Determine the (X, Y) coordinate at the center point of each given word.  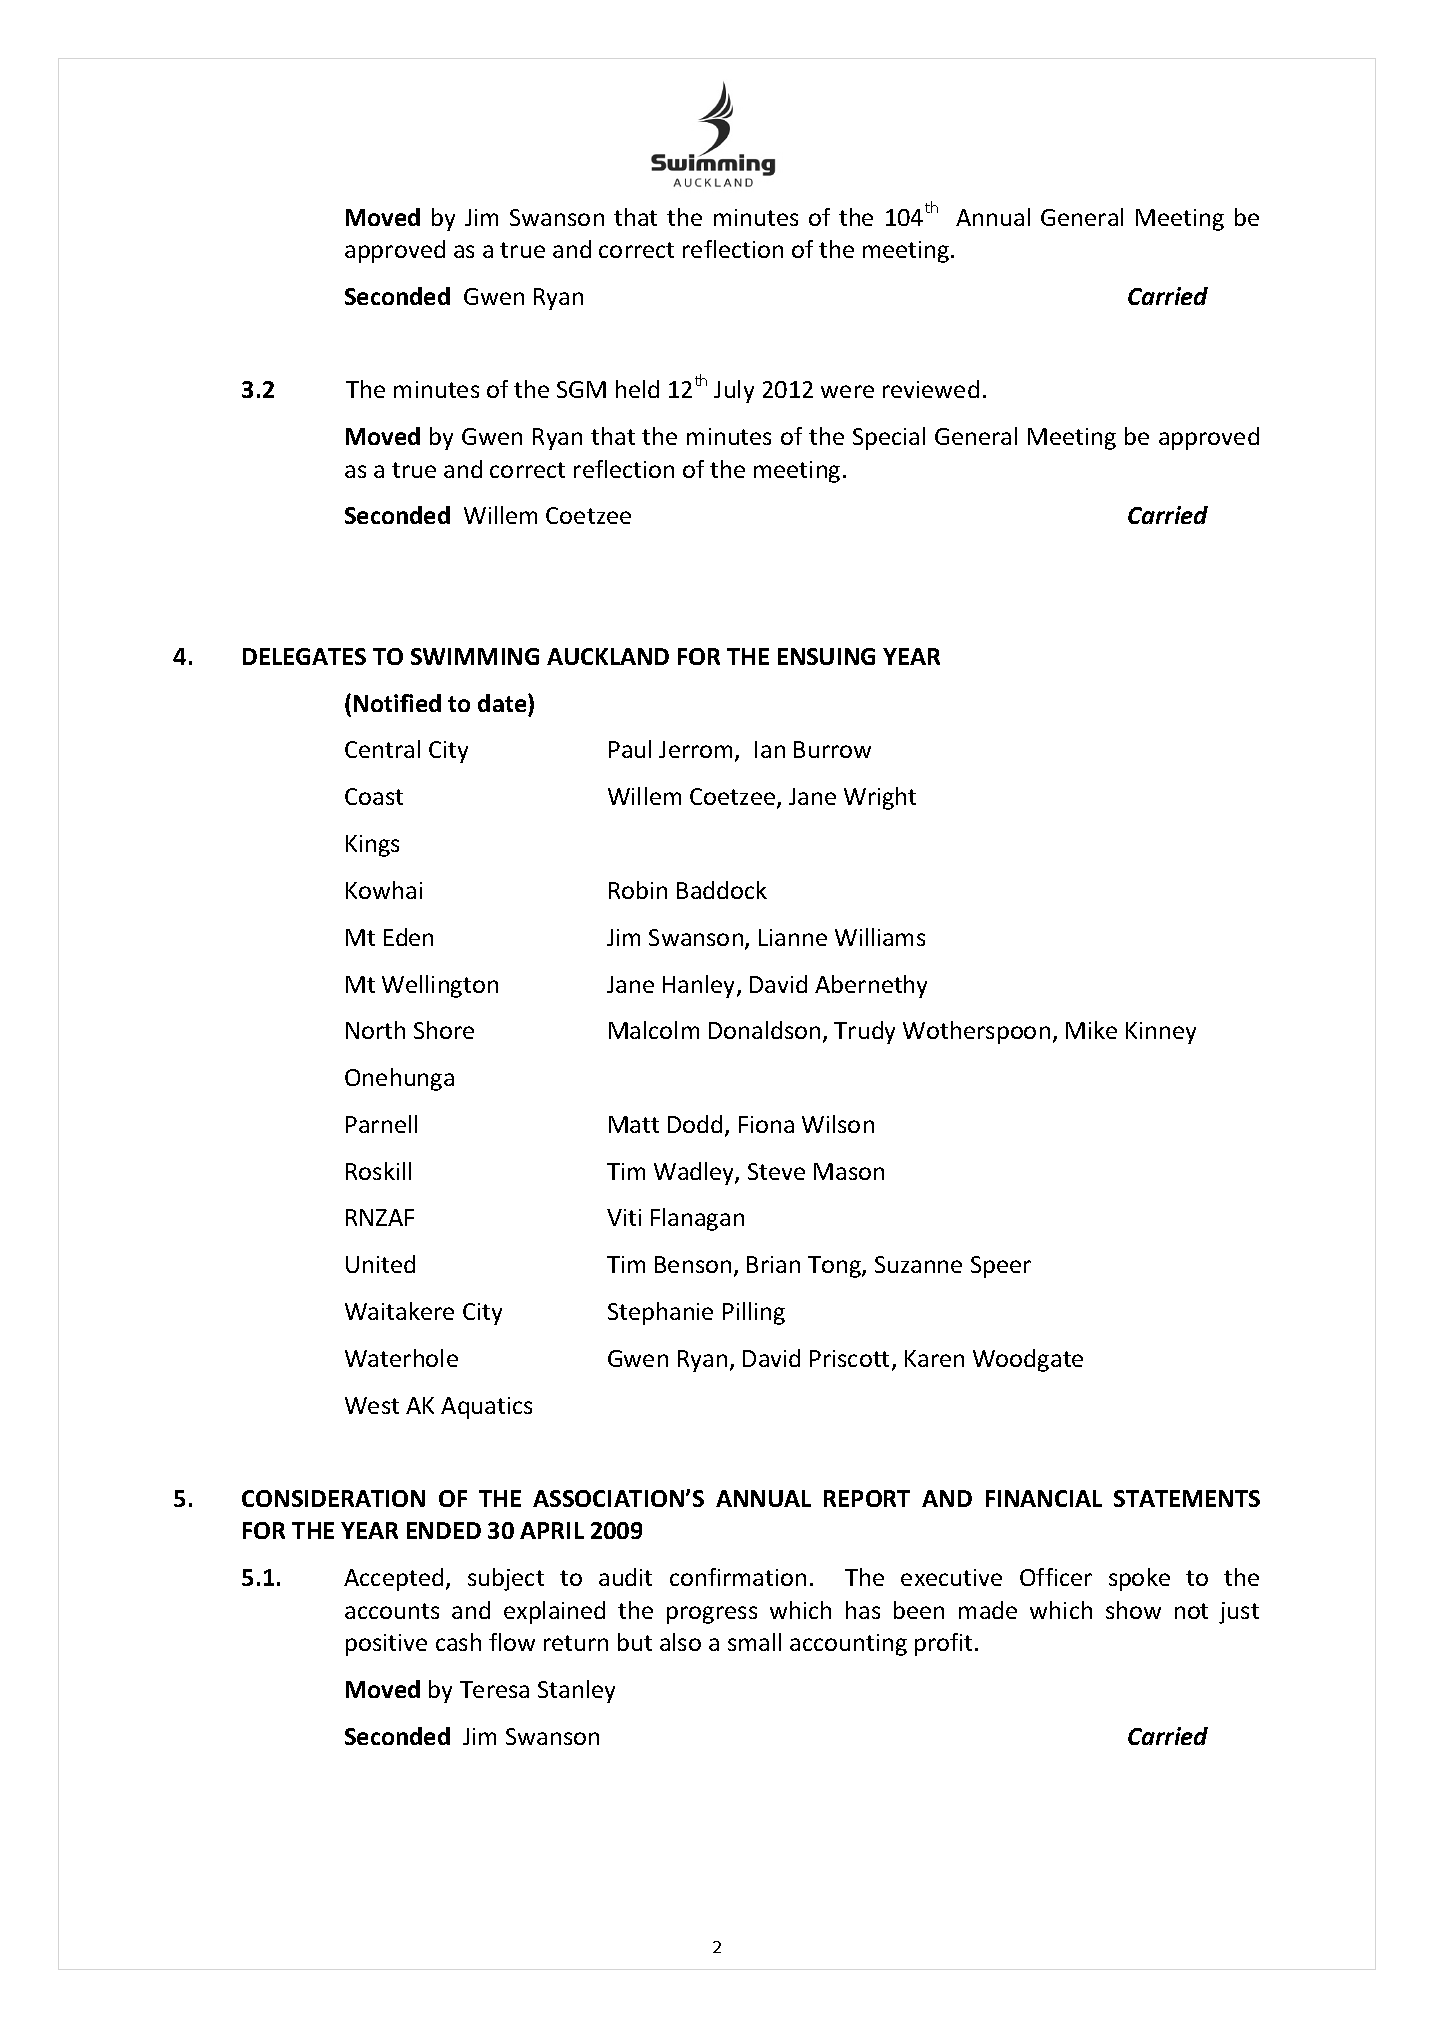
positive (386, 1645)
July (734, 391)
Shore (444, 1030)
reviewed (931, 389)
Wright (880, 798)
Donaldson (764, 1030)
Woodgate (1028, 1360)
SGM (581, 389)
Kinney (1161, 1033)
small (754, 1642)
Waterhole (401, 1358)
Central (382, 749)
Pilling (754, 1313)
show (1133, 1610)
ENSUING (826, 656)
